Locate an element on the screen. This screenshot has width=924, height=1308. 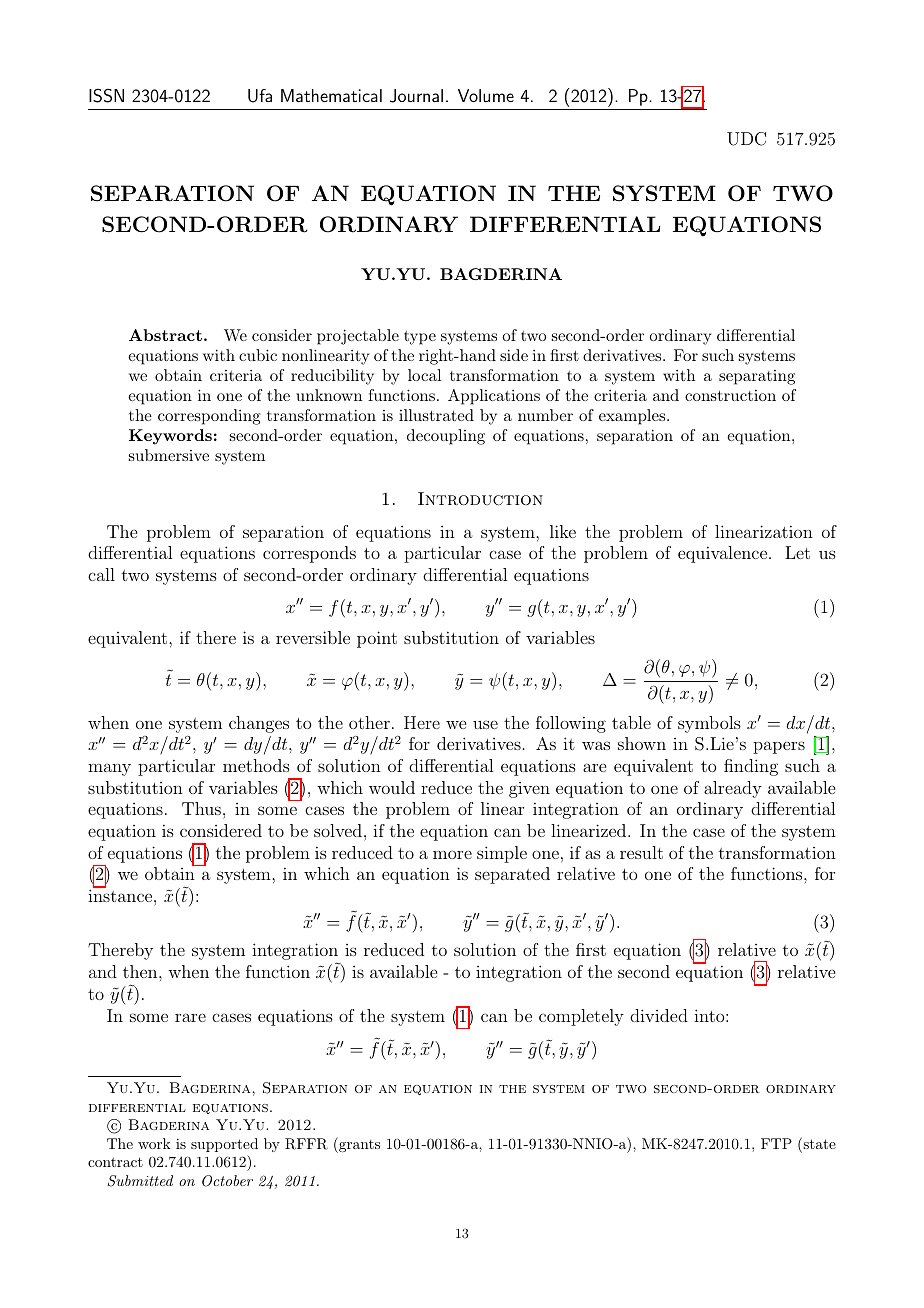
instance is located at coordinates (121, 895).
